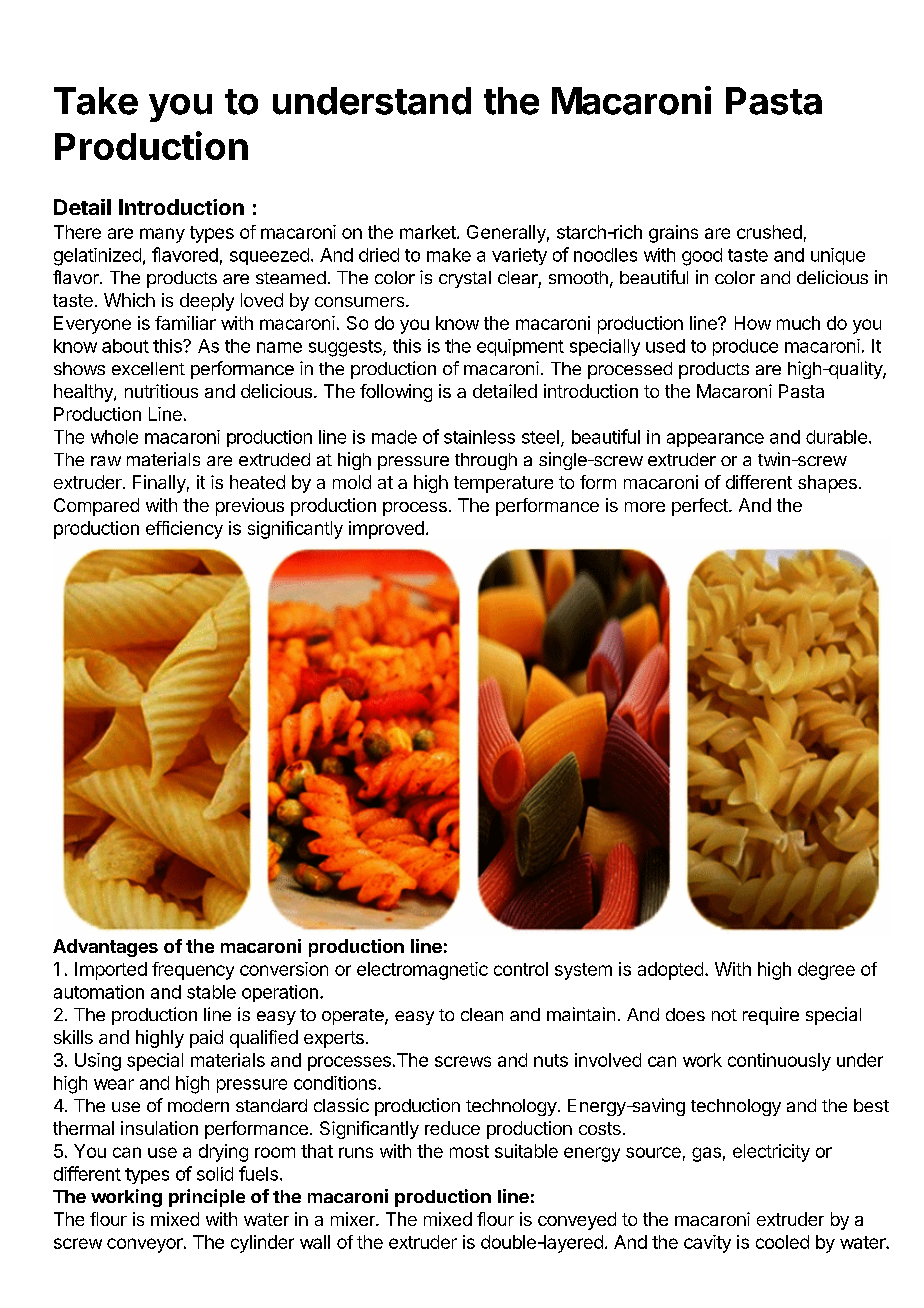 This screenshot has height=1308, width=924. Describe the element at coordinates (386, 530) in the screenshot. I see `improved` at that location.
